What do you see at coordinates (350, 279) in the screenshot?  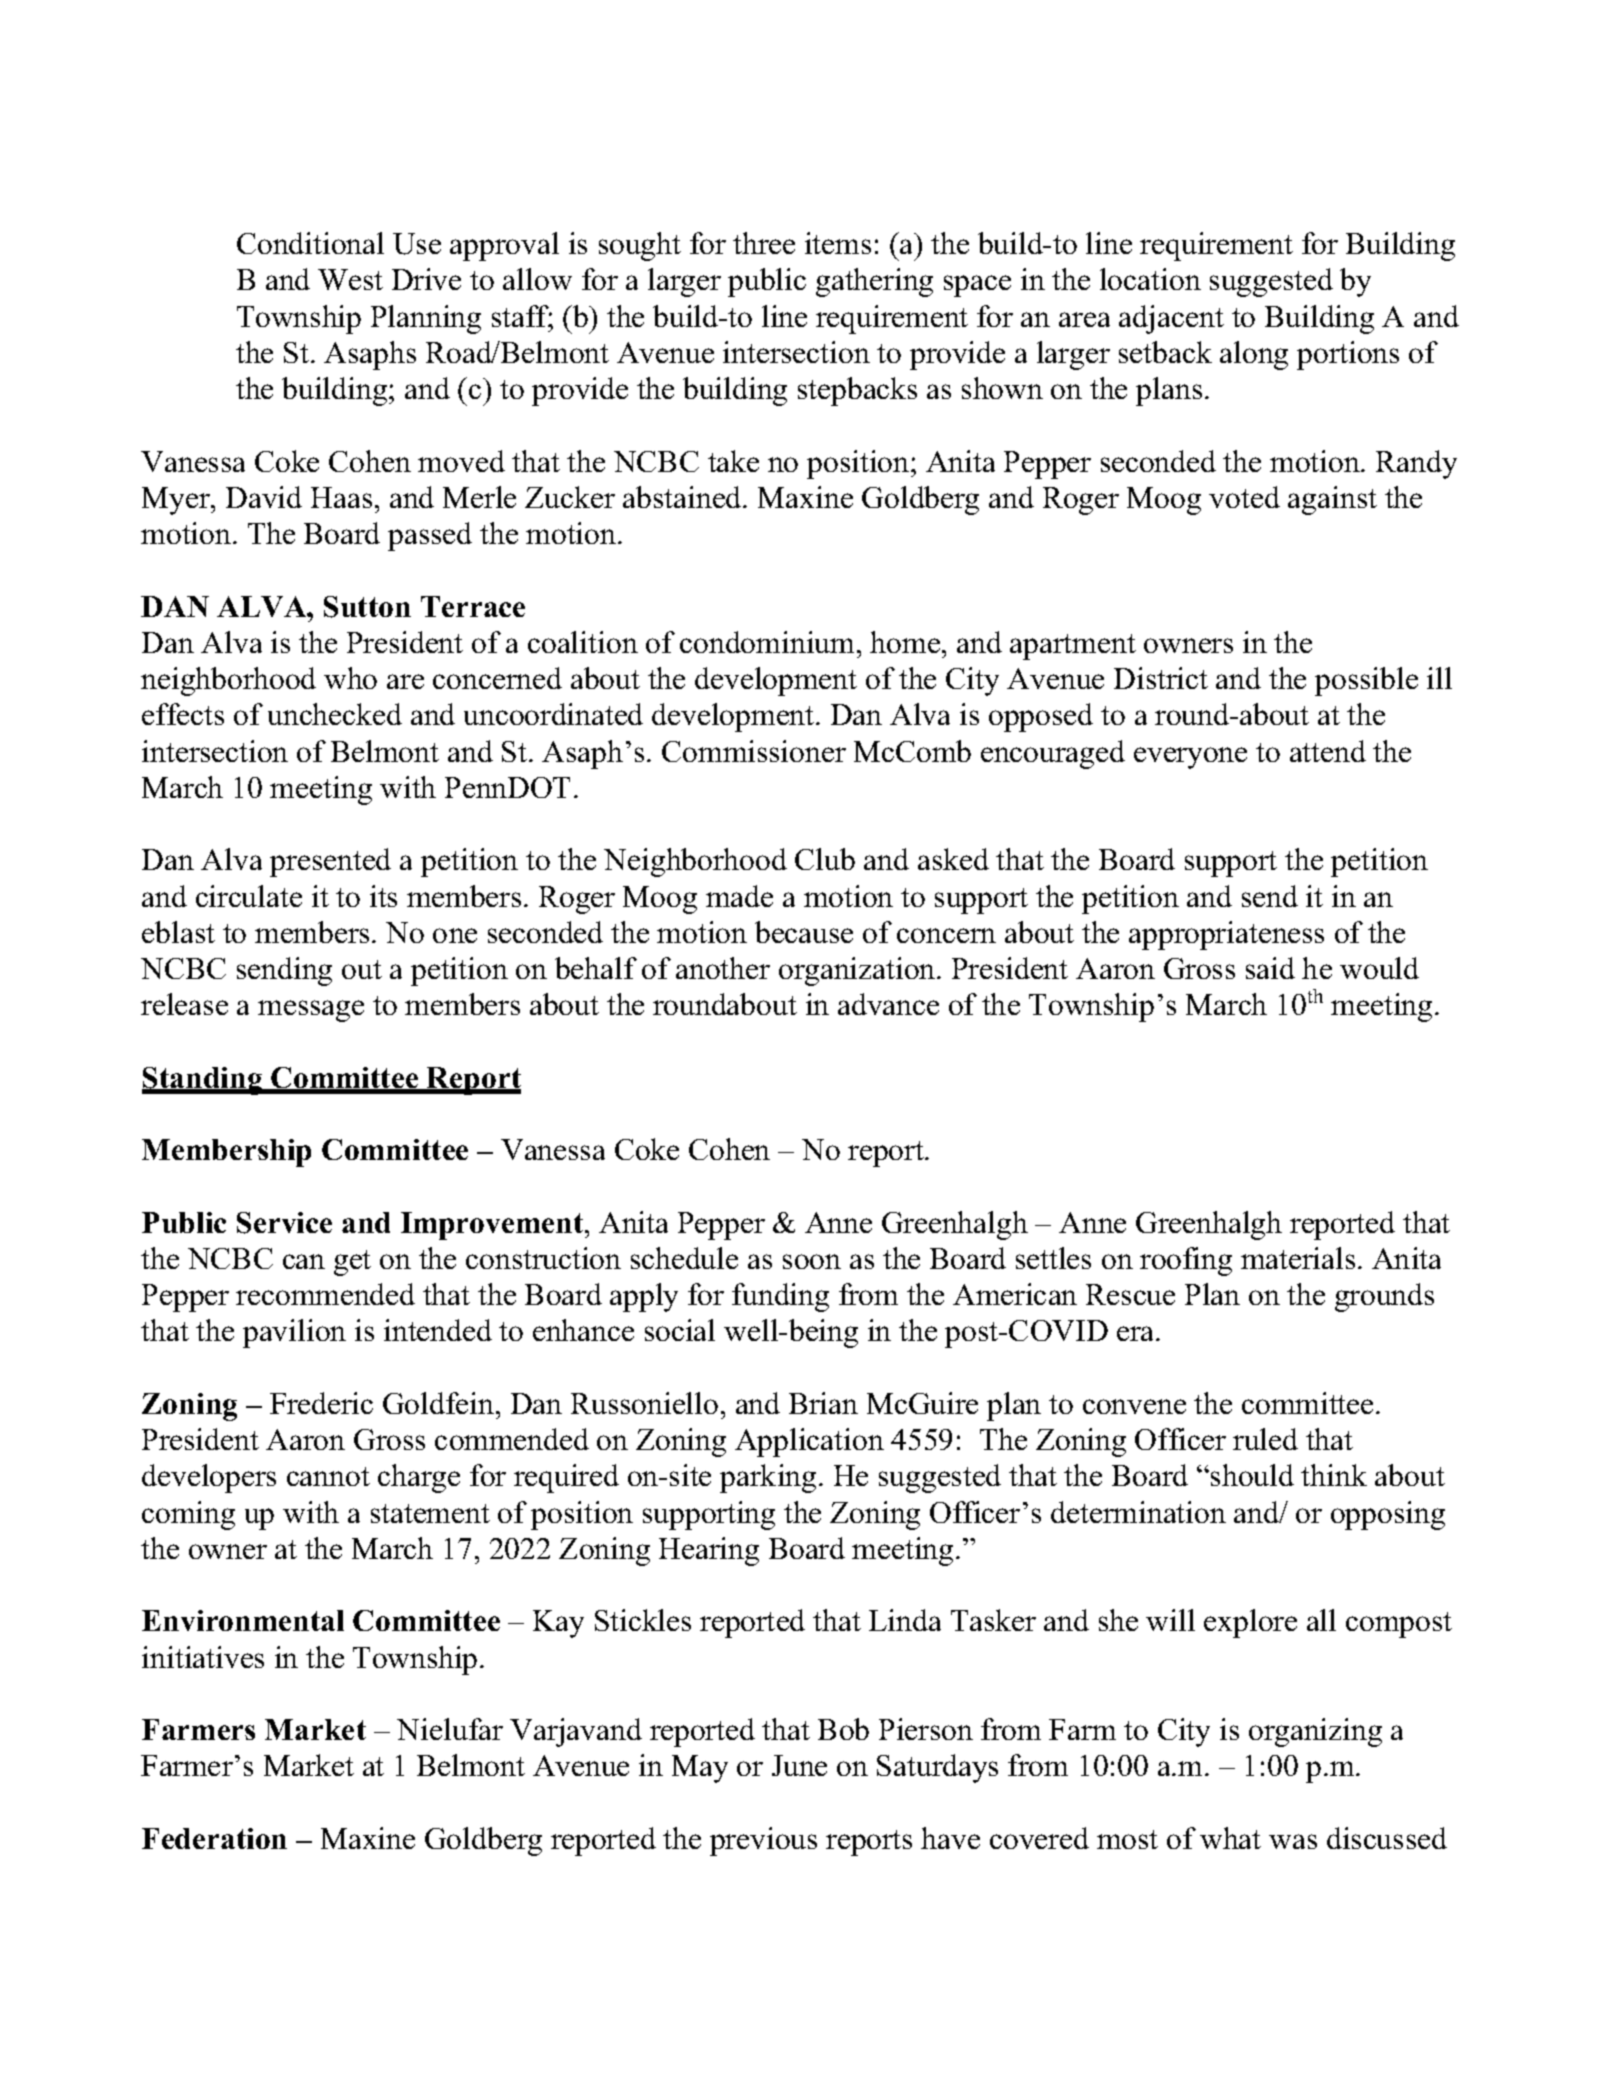 I see `West` at bounding box center [350, 279].
